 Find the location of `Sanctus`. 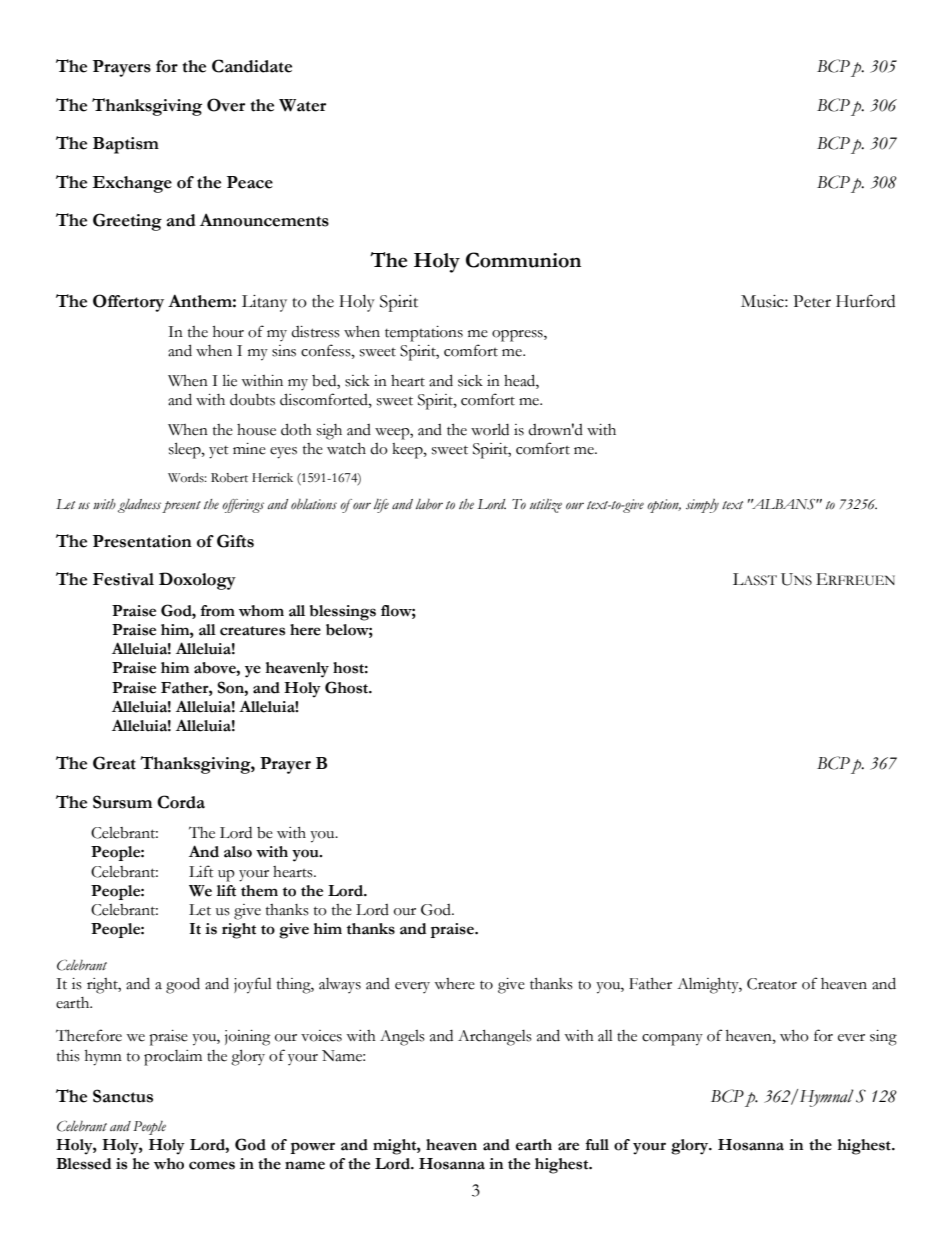

Sanctus is located at coordinates (123, 1096).
